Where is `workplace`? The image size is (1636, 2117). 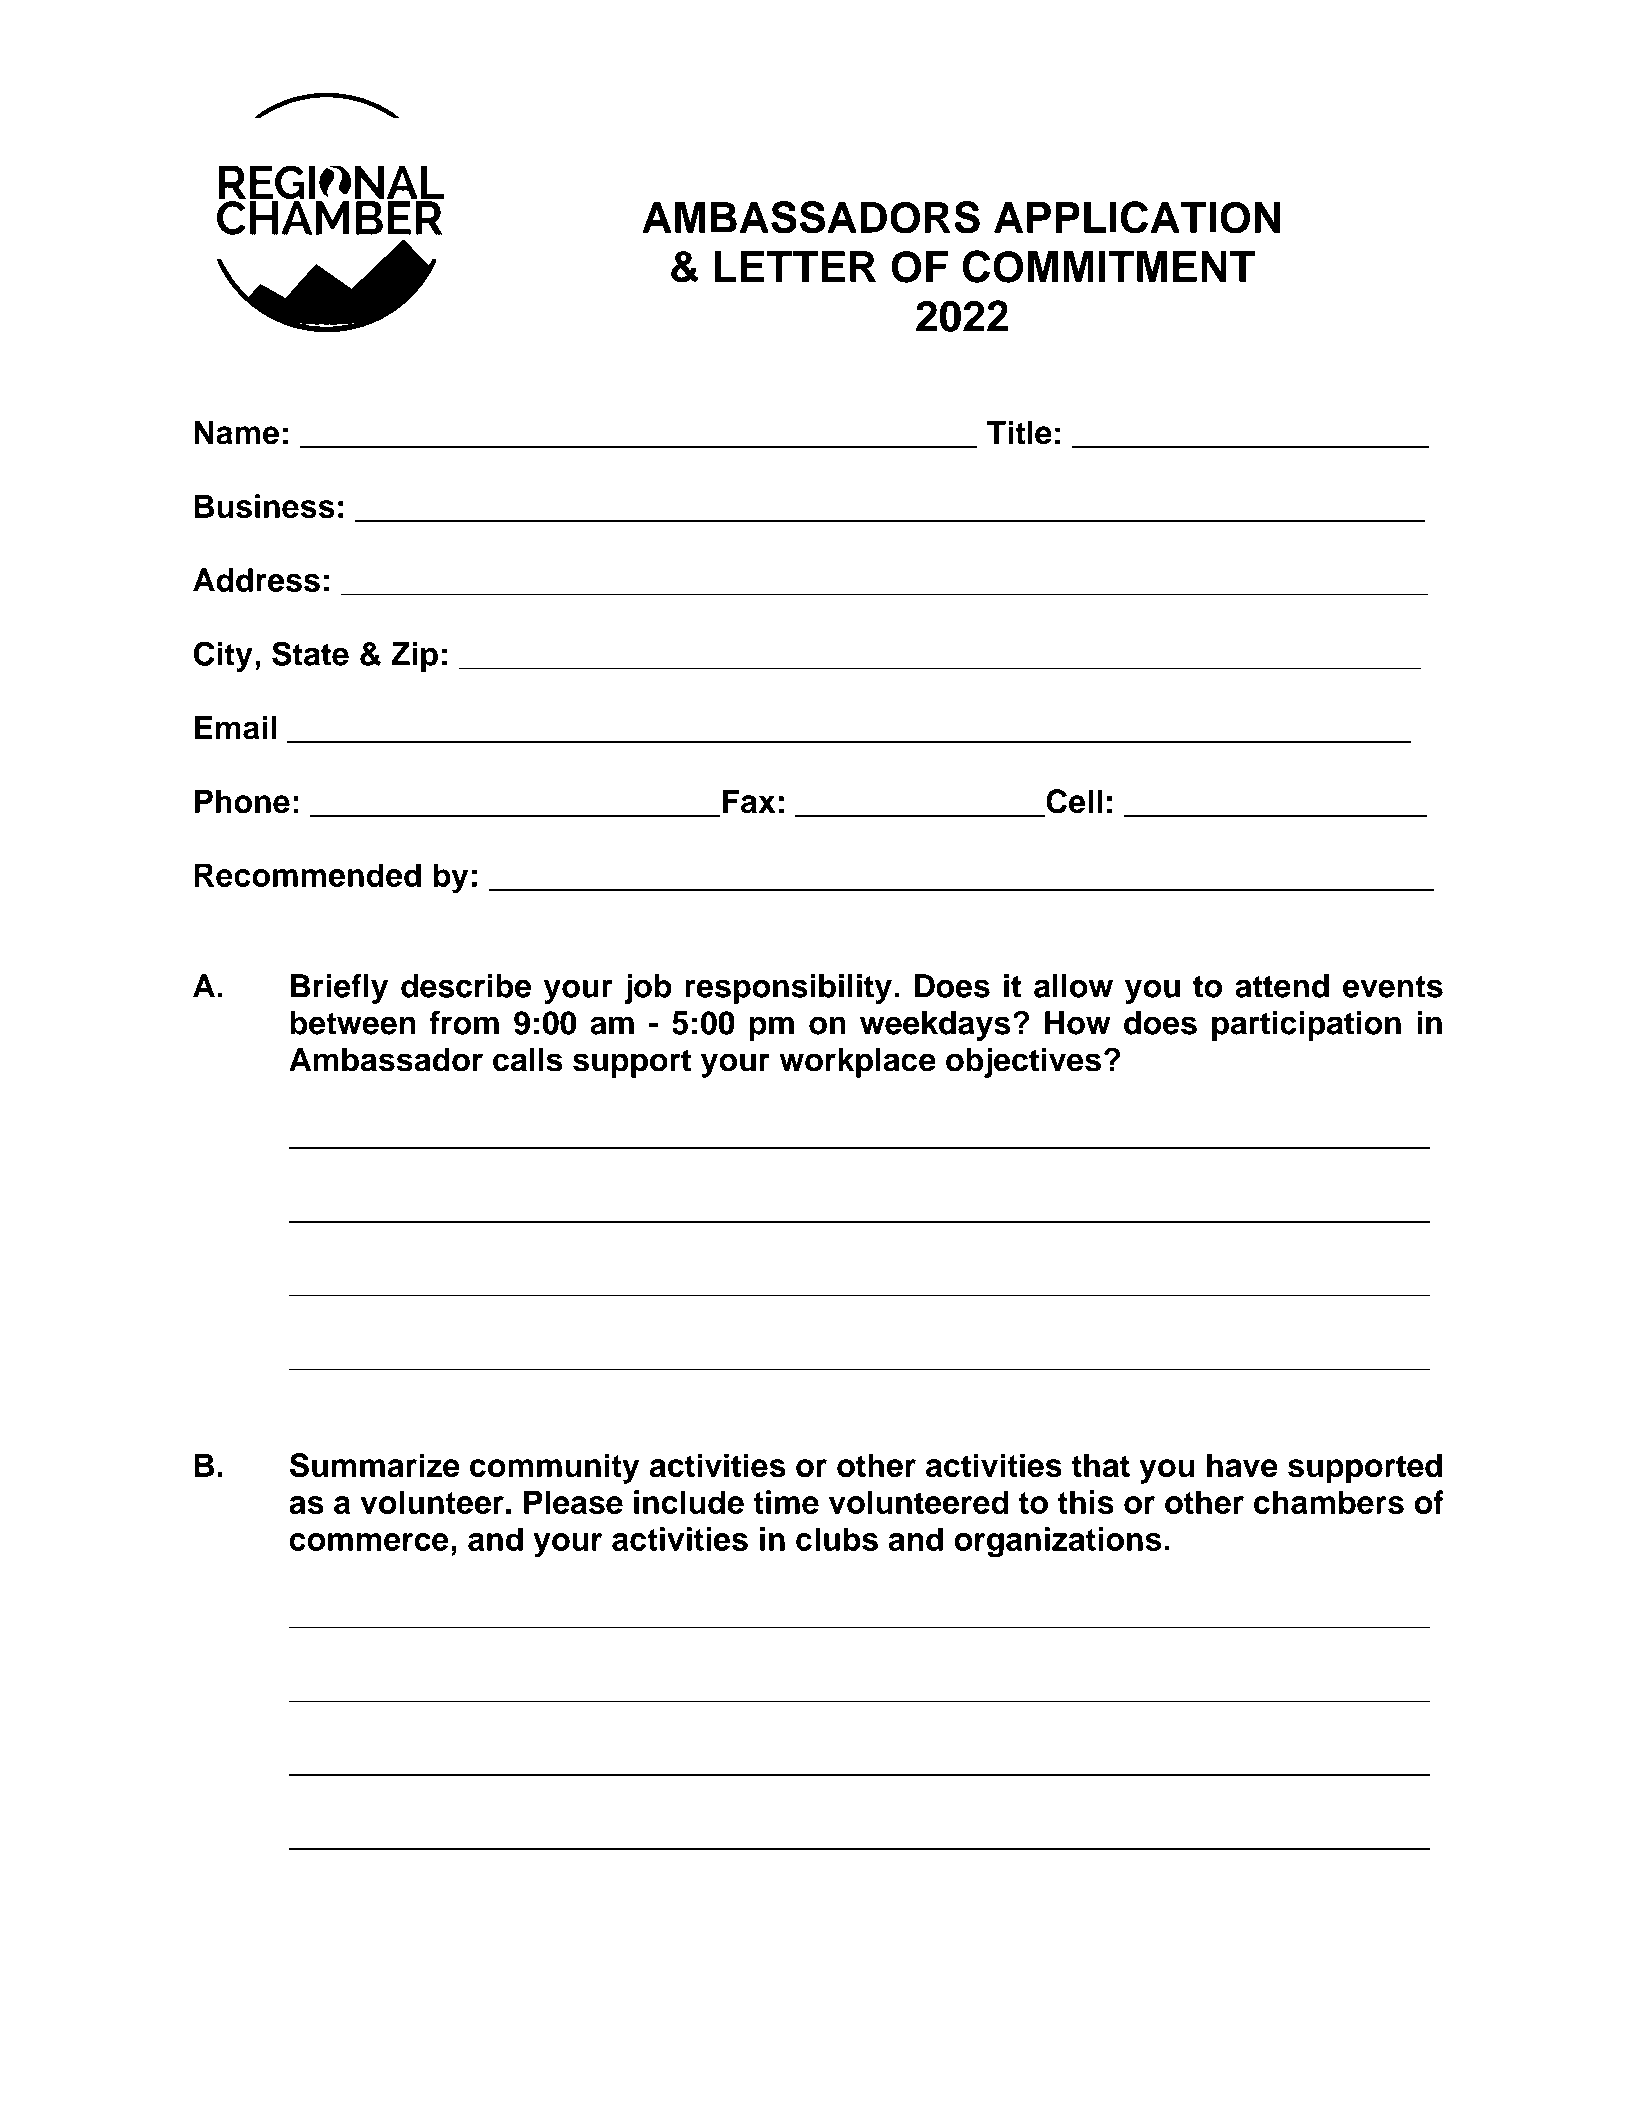 workplace is located at coordinates (857, 1062).
